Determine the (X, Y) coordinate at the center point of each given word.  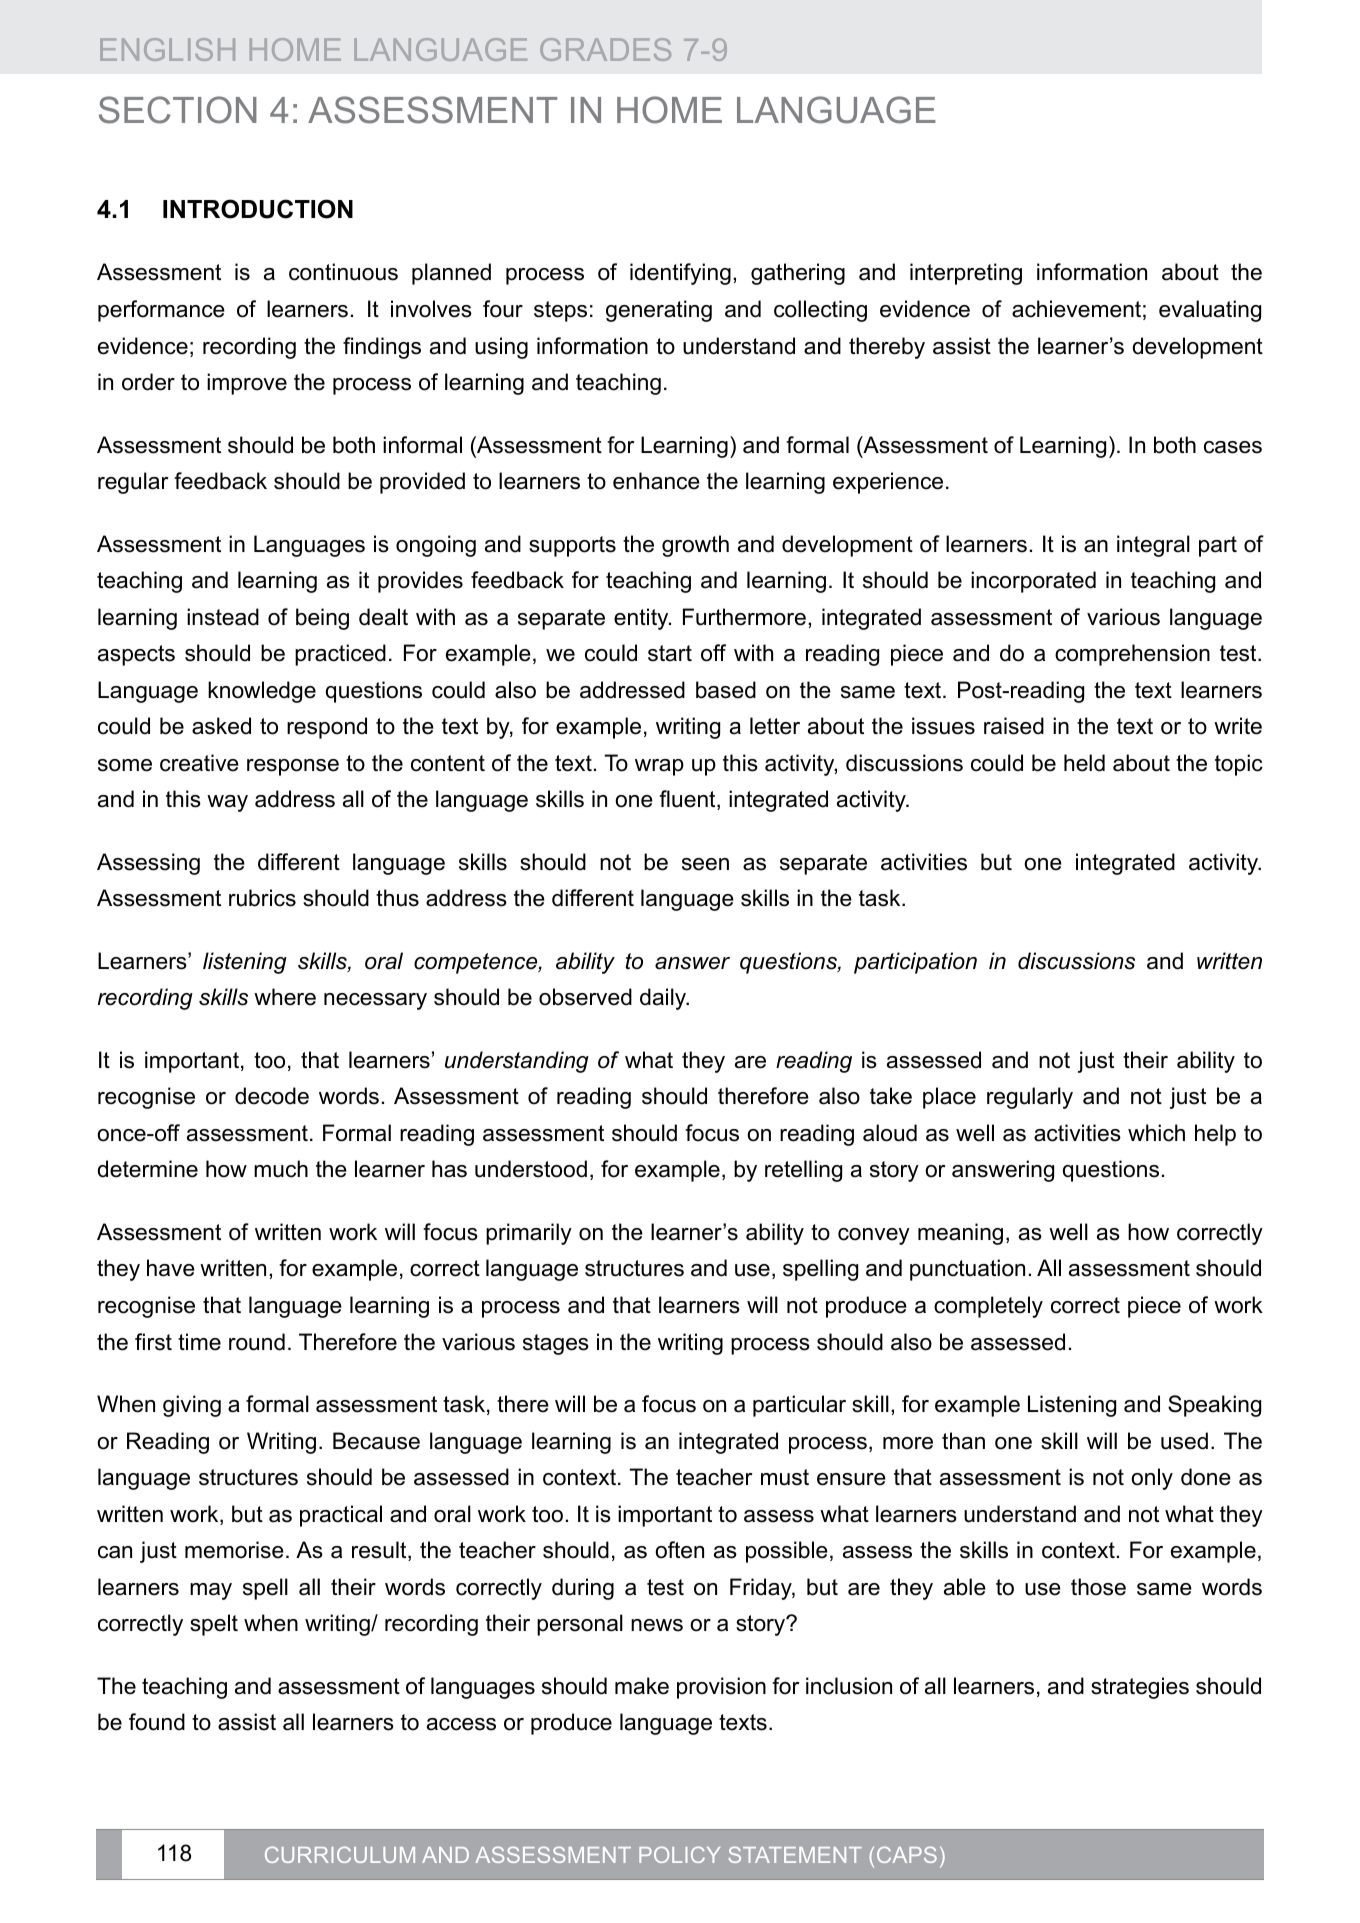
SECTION (178, 110)
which (1156, 1133)
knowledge (262, 692)
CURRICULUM (340, 1854)
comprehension (1132, 655)
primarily (529, 1234)
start (670, 653)
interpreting (966, 274)
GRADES (605, 49)
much (281, 1169)
